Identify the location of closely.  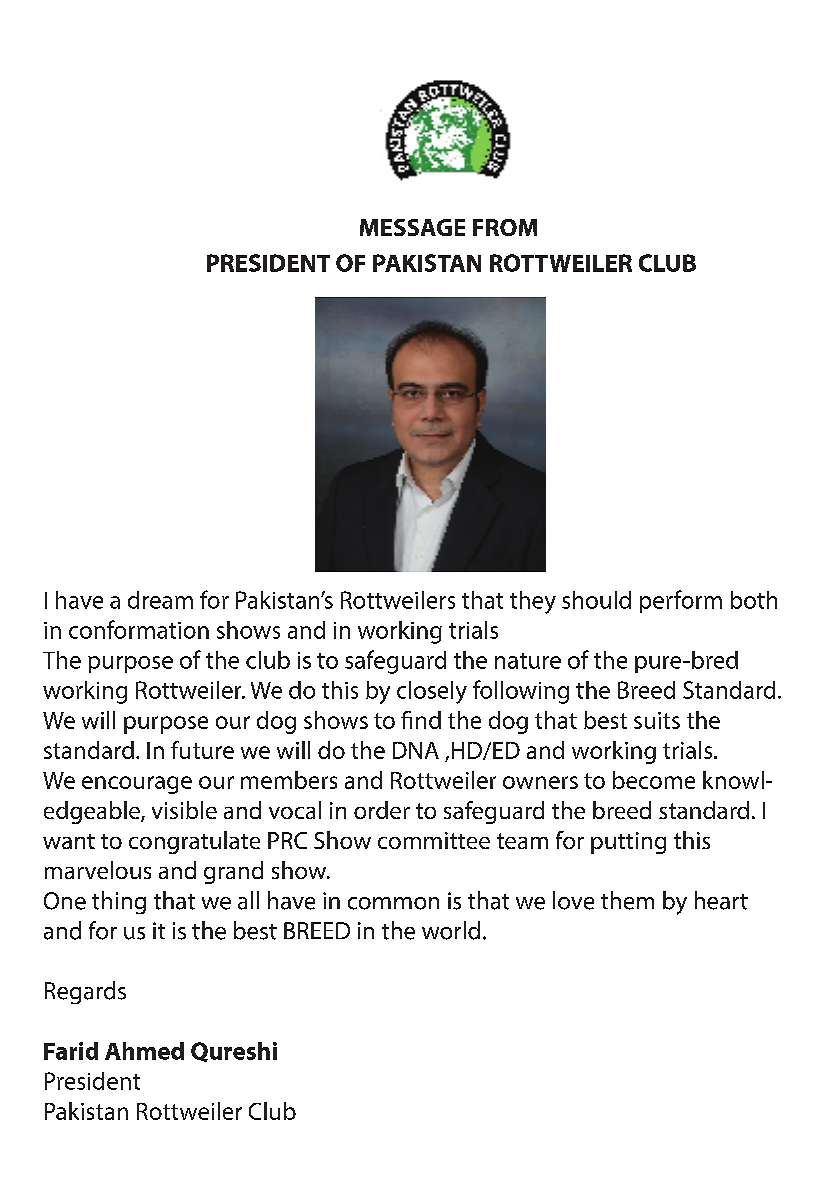
(432, 692).
